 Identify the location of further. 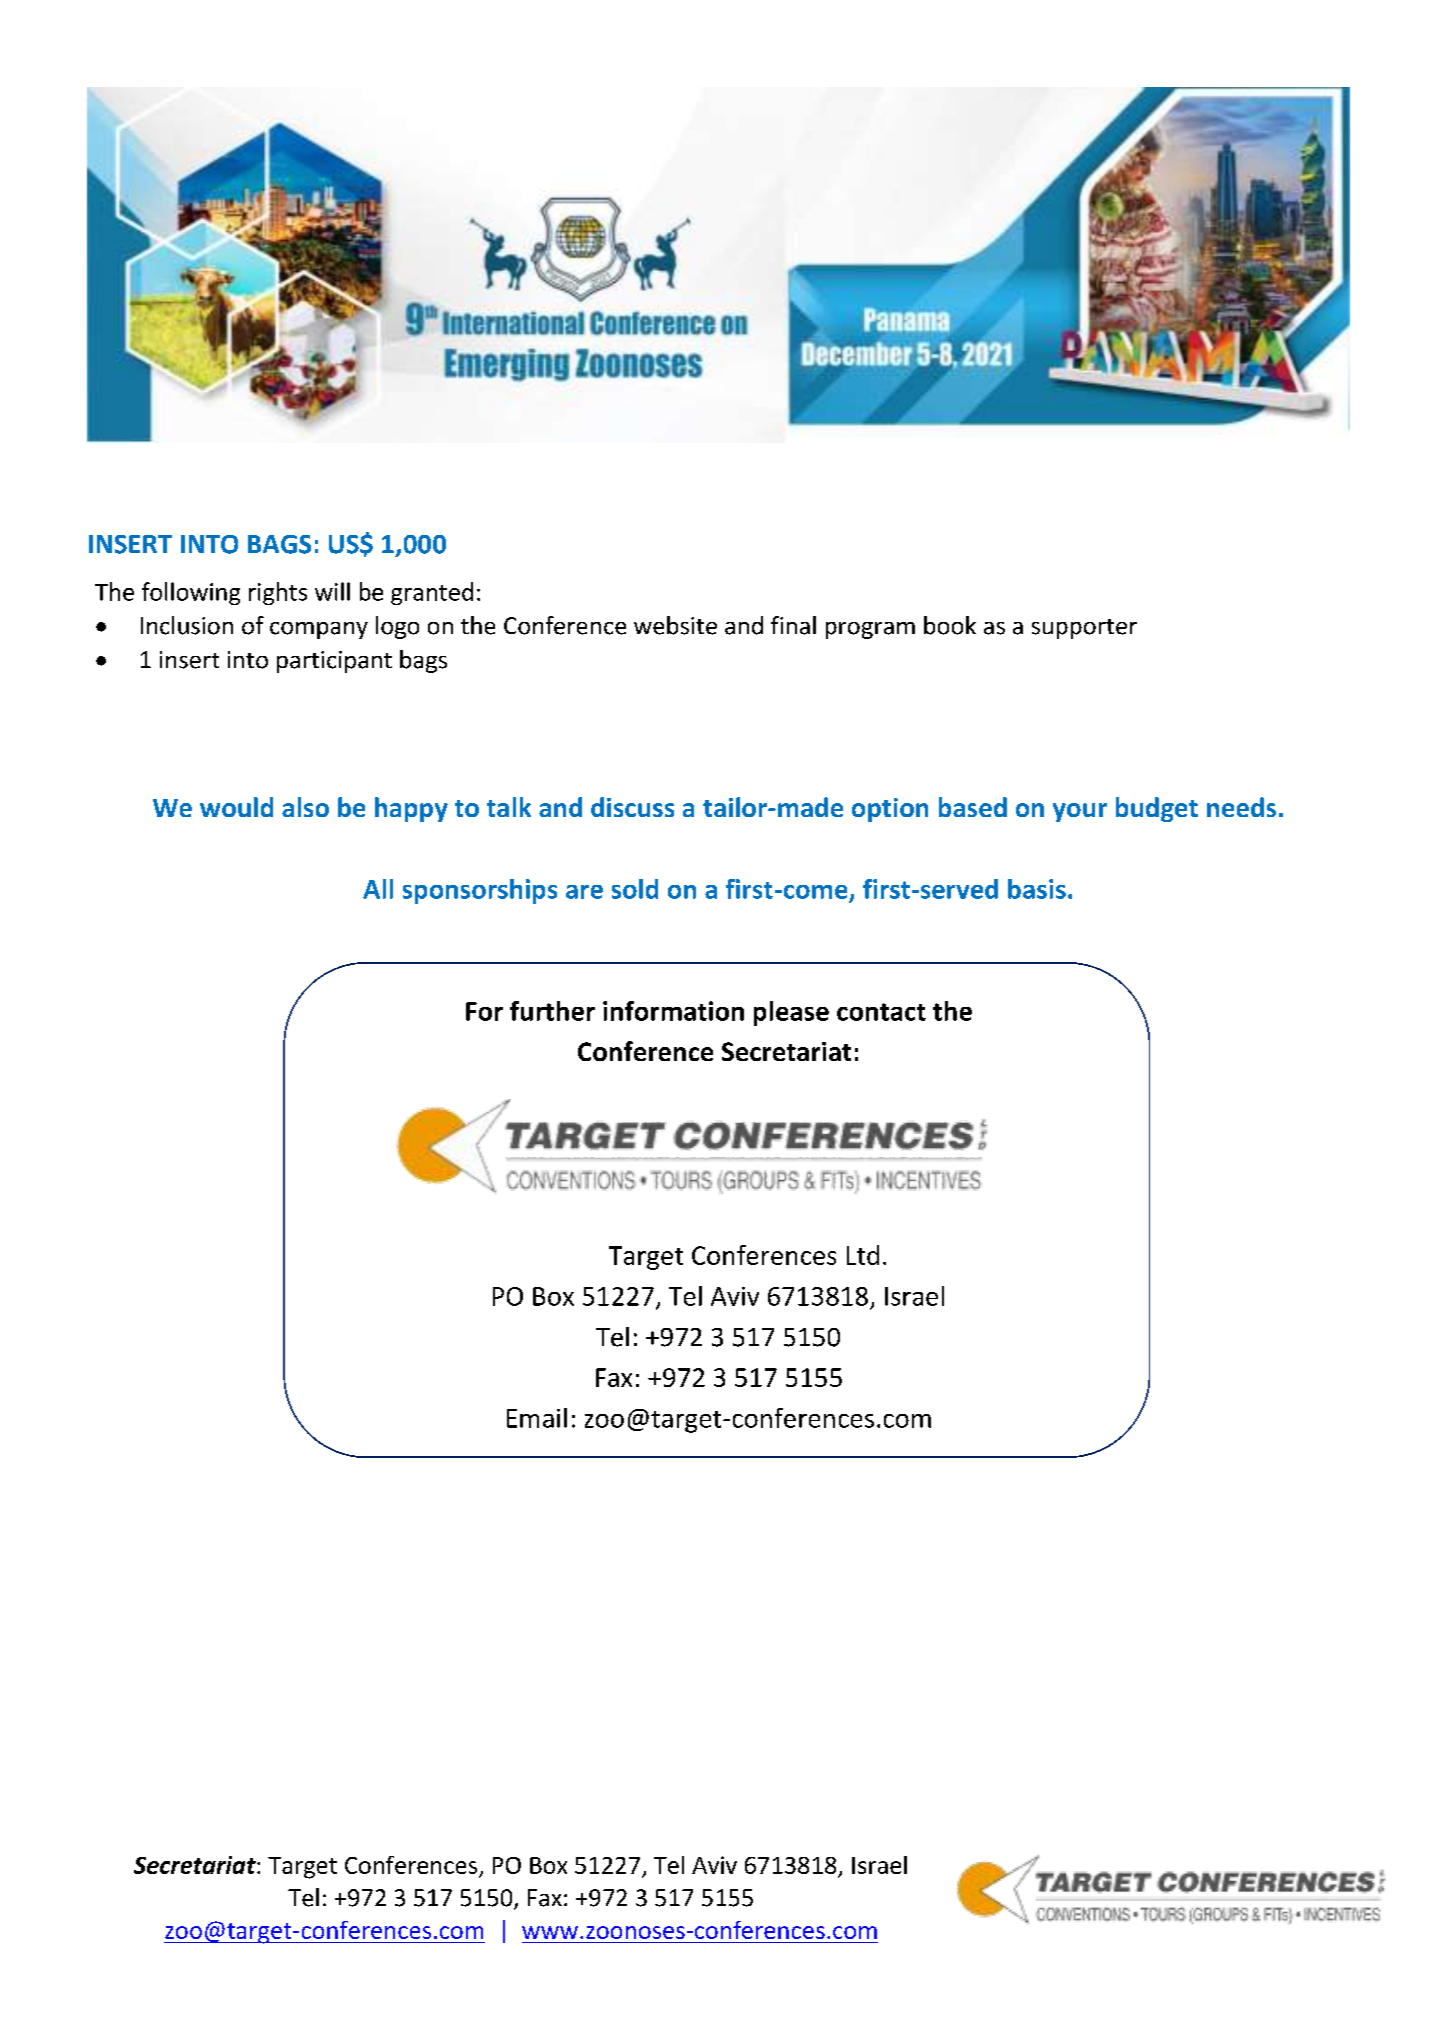
(552, 1011).
